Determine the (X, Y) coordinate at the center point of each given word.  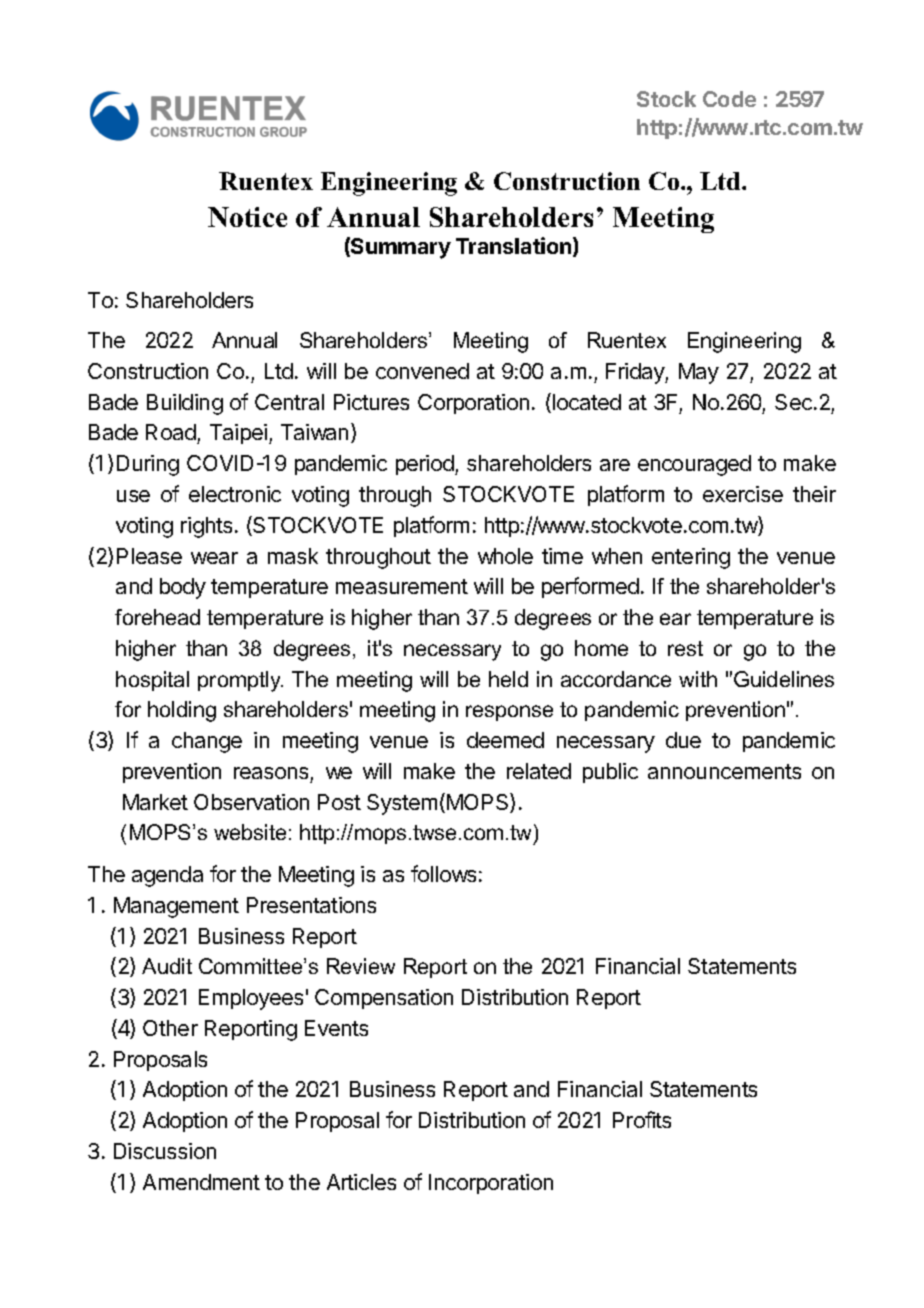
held (508, 679)
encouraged (694, 465)
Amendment (201, 1182)
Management (176, 907)
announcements (724, 771)
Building (185, 404)
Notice (247, 217)
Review (361, 966)
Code (729, 99)
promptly (240, 681)
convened (422, 371)
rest (685, 648)
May (699, 373)
